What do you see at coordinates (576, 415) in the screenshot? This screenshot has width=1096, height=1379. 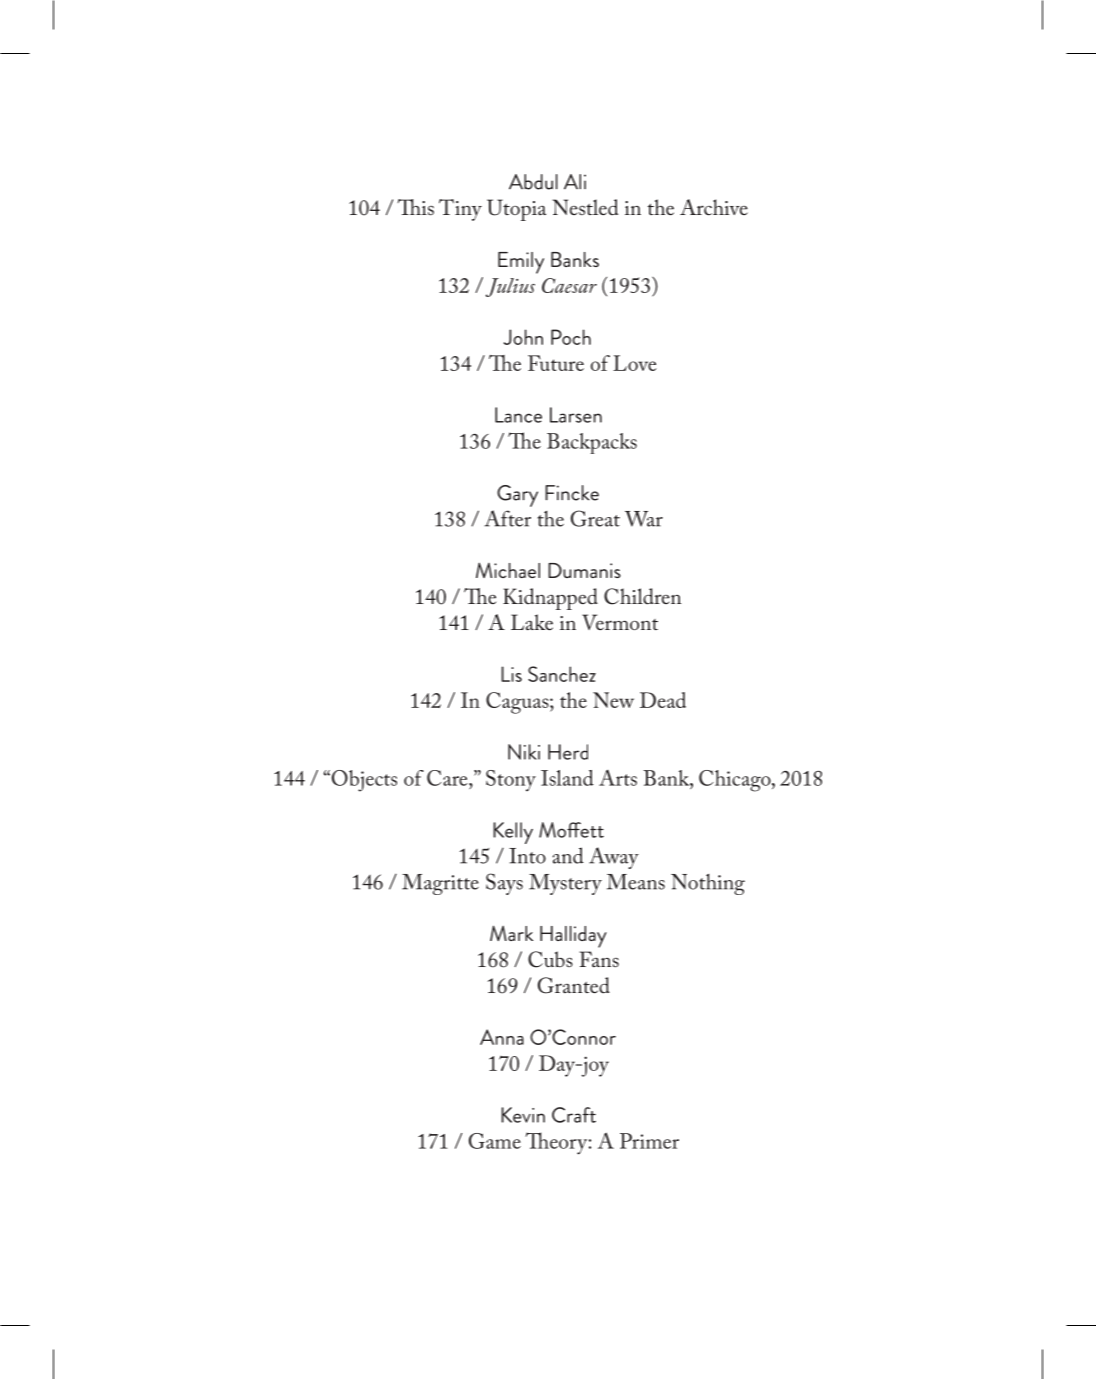 I see `Larsen` at bounding box center [576, 415].
